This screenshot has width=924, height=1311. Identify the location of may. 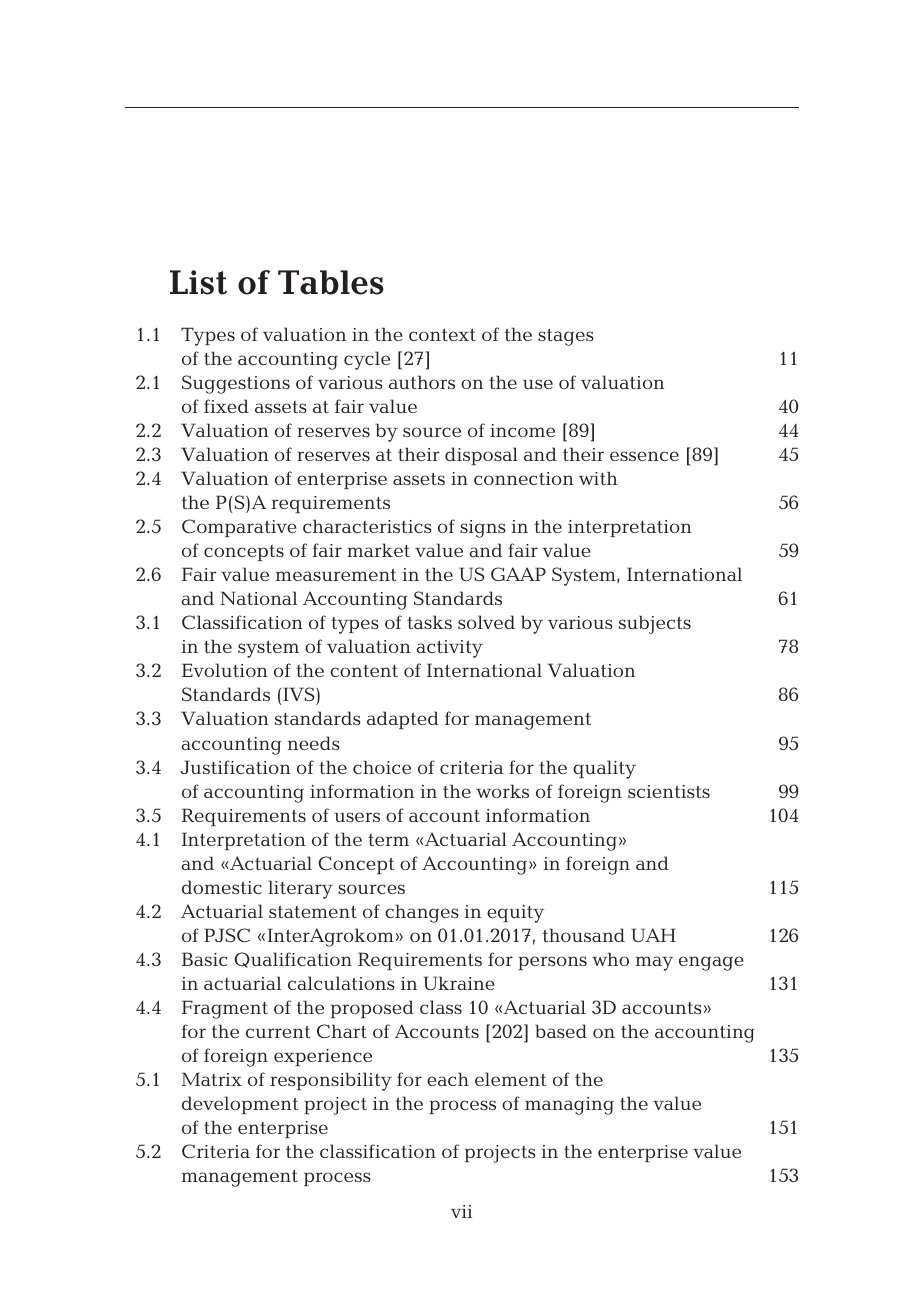
(654, 963).
